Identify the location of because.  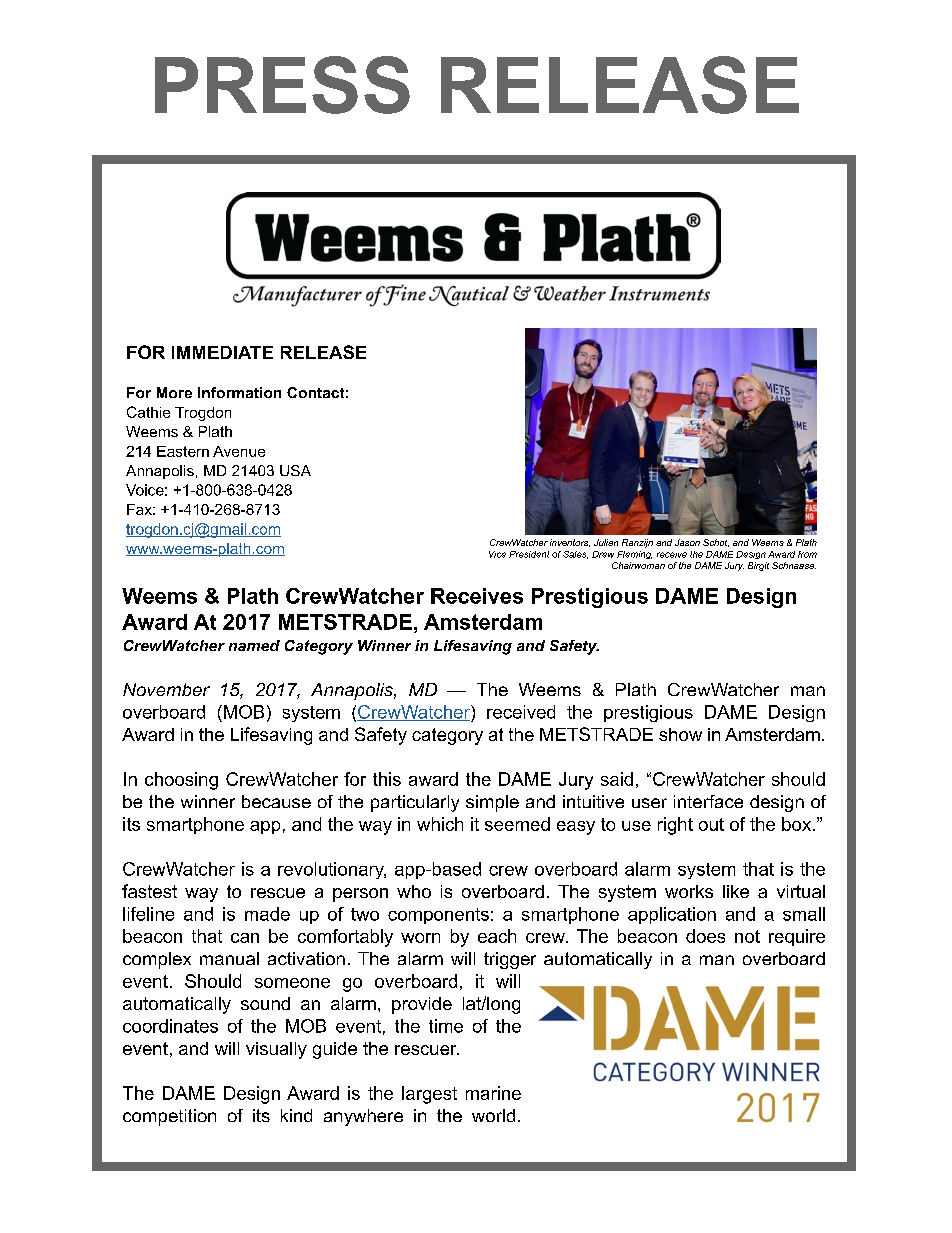
(276, 801).
